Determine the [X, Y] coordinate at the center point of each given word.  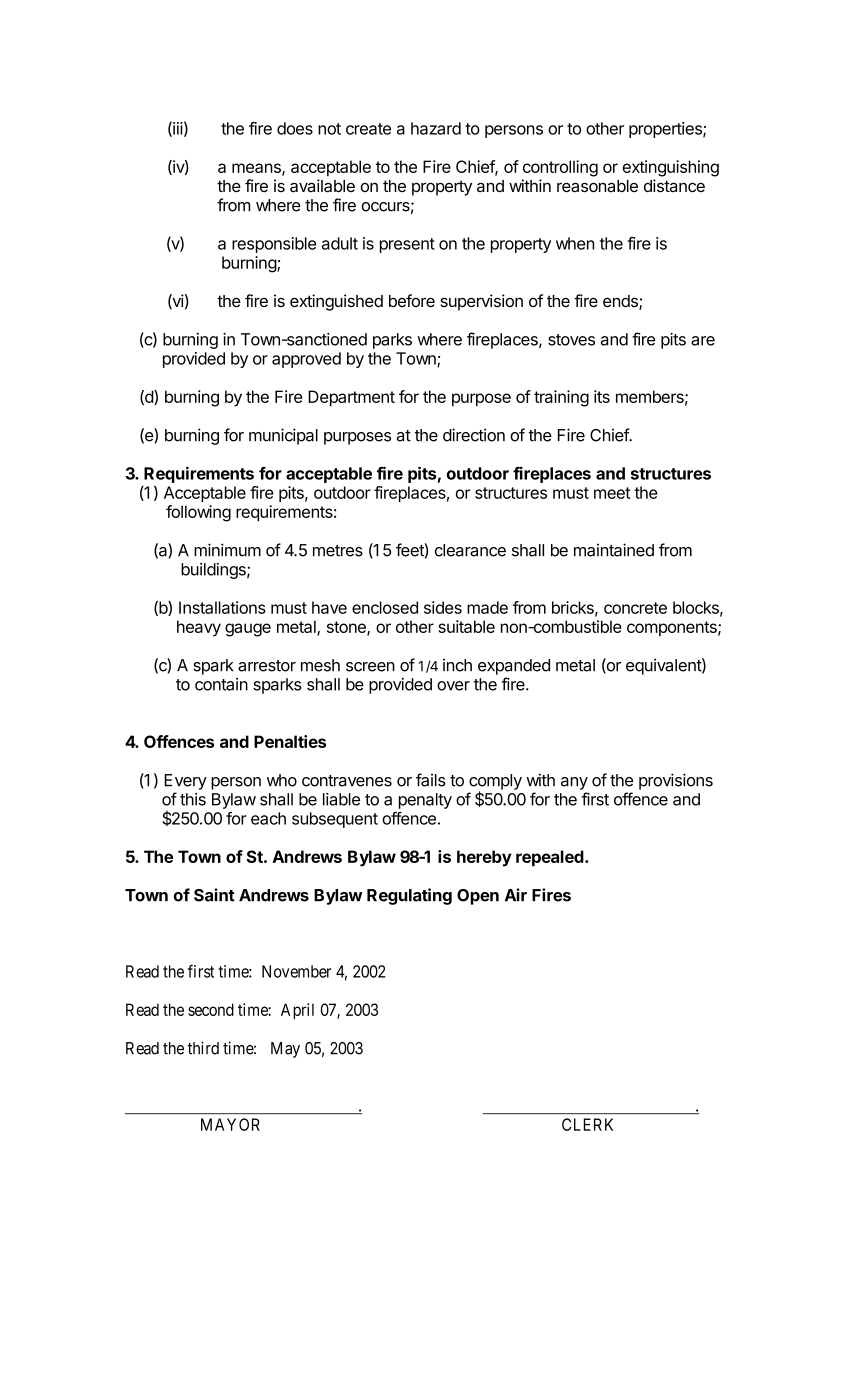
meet [612, 493]
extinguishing [670, 168]
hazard [436, 128]
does [295, 128]
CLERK [587, 1124]
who [282, 780]
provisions [676, 781]
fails [431, 780]
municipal [283, 436]
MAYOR [230, 1124]
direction [474, 435]
